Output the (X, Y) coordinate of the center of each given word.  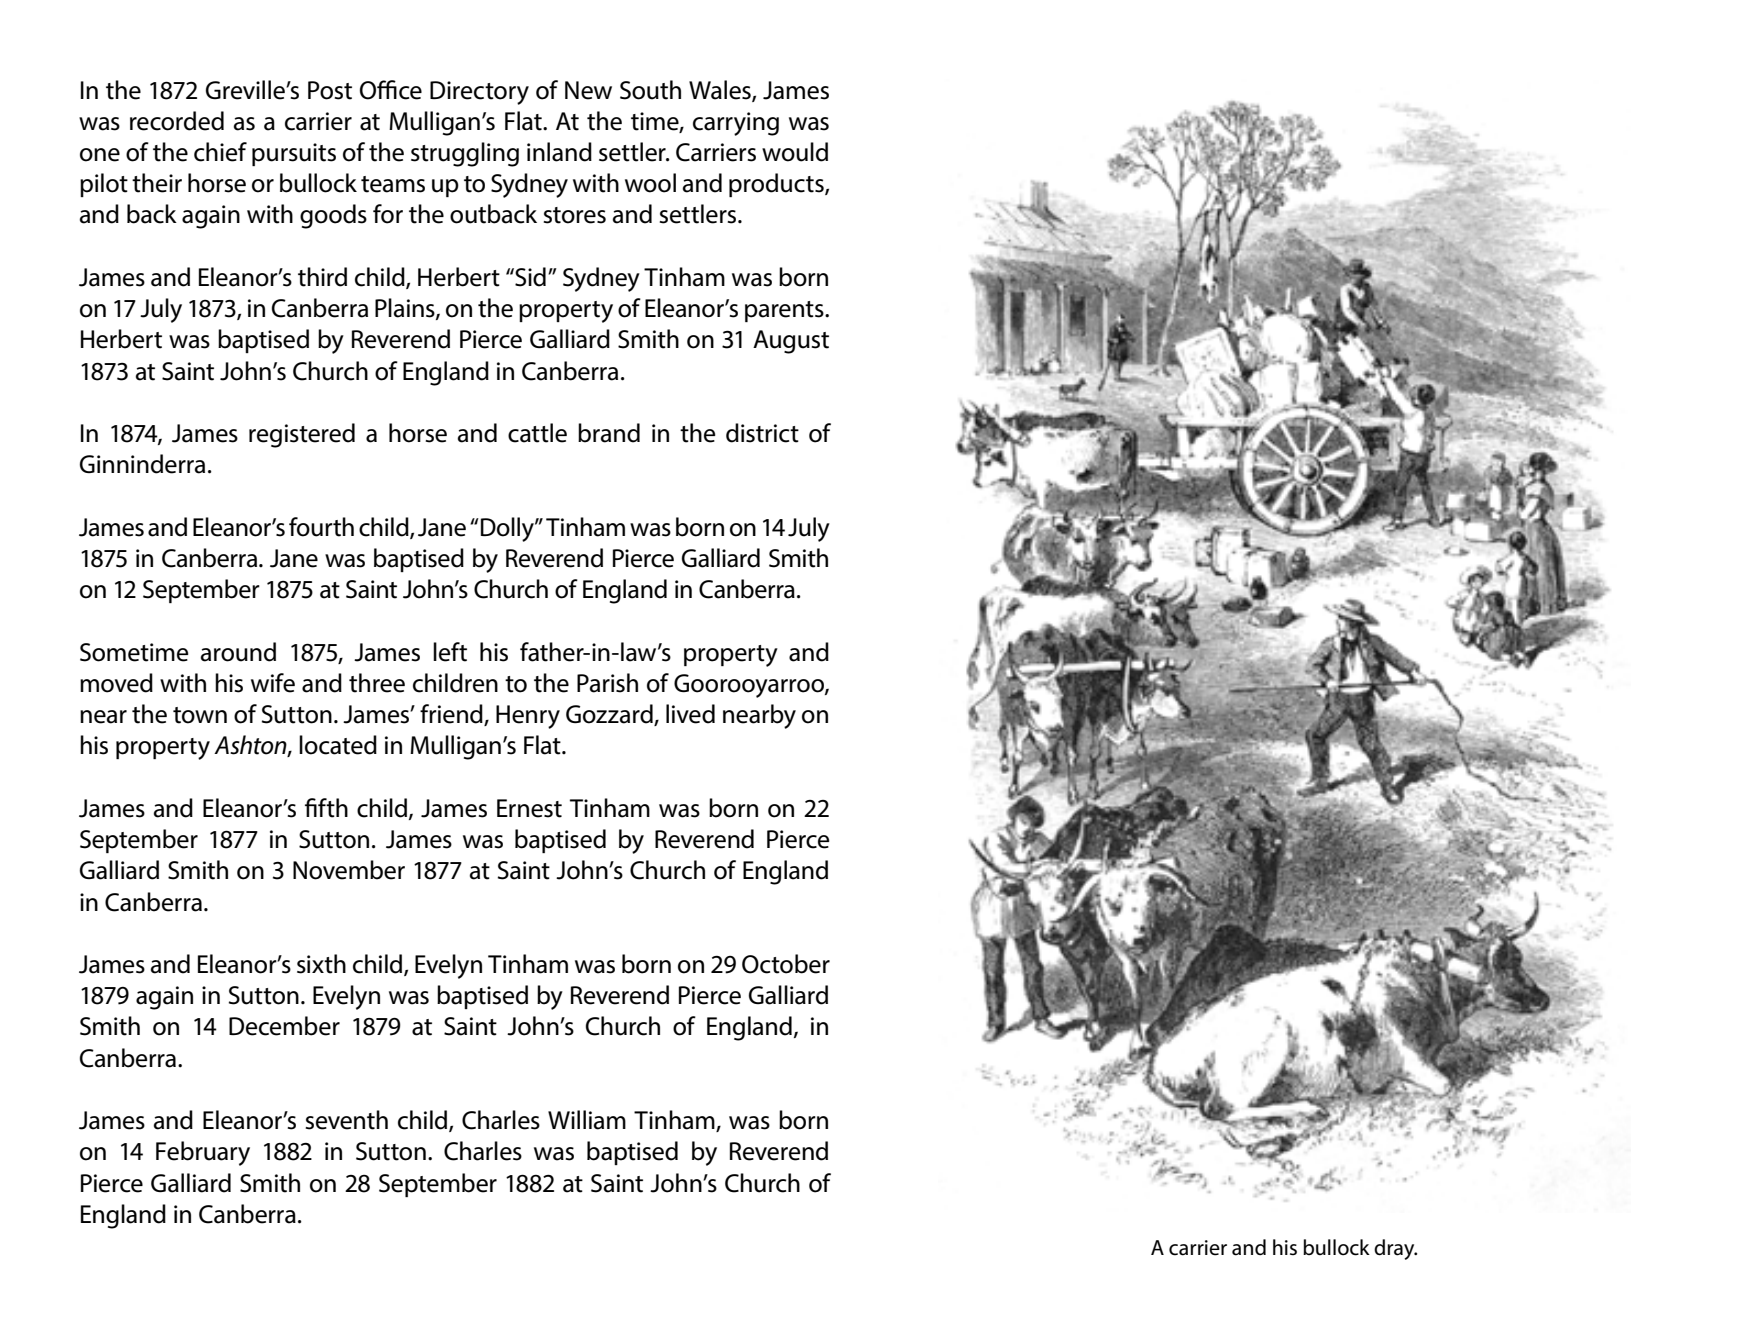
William (587, 1120)
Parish (607, 683)
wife (273, 683)
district (762, 433)
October (786, 964)
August (791, 342)
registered (302, 435)
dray (1395, 1249)
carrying (736, 124)
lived (690, 714)
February (203, 1153)
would (795, 152)
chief (220, 152)
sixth (321, 964)
